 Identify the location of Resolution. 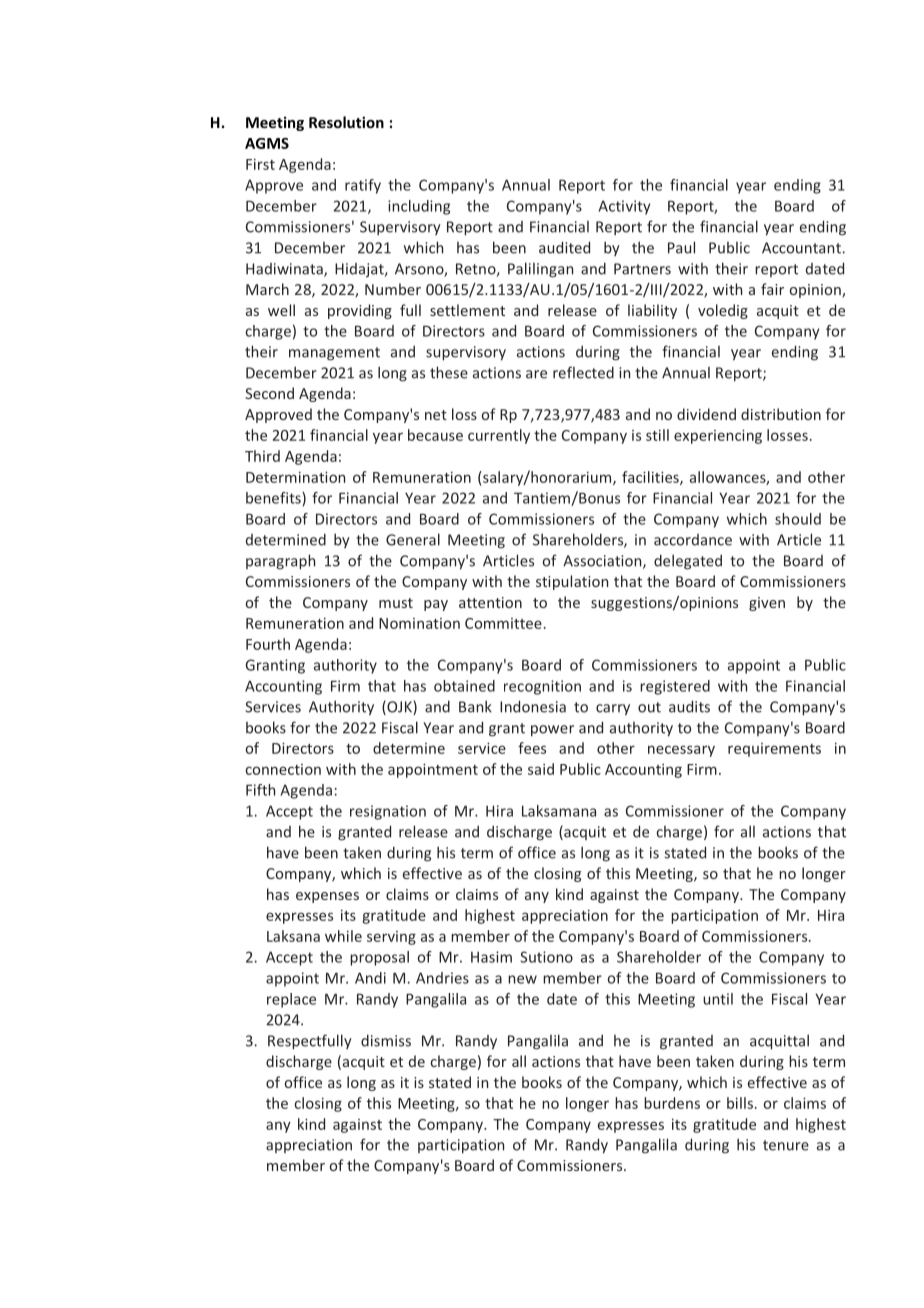
(346, 122).
